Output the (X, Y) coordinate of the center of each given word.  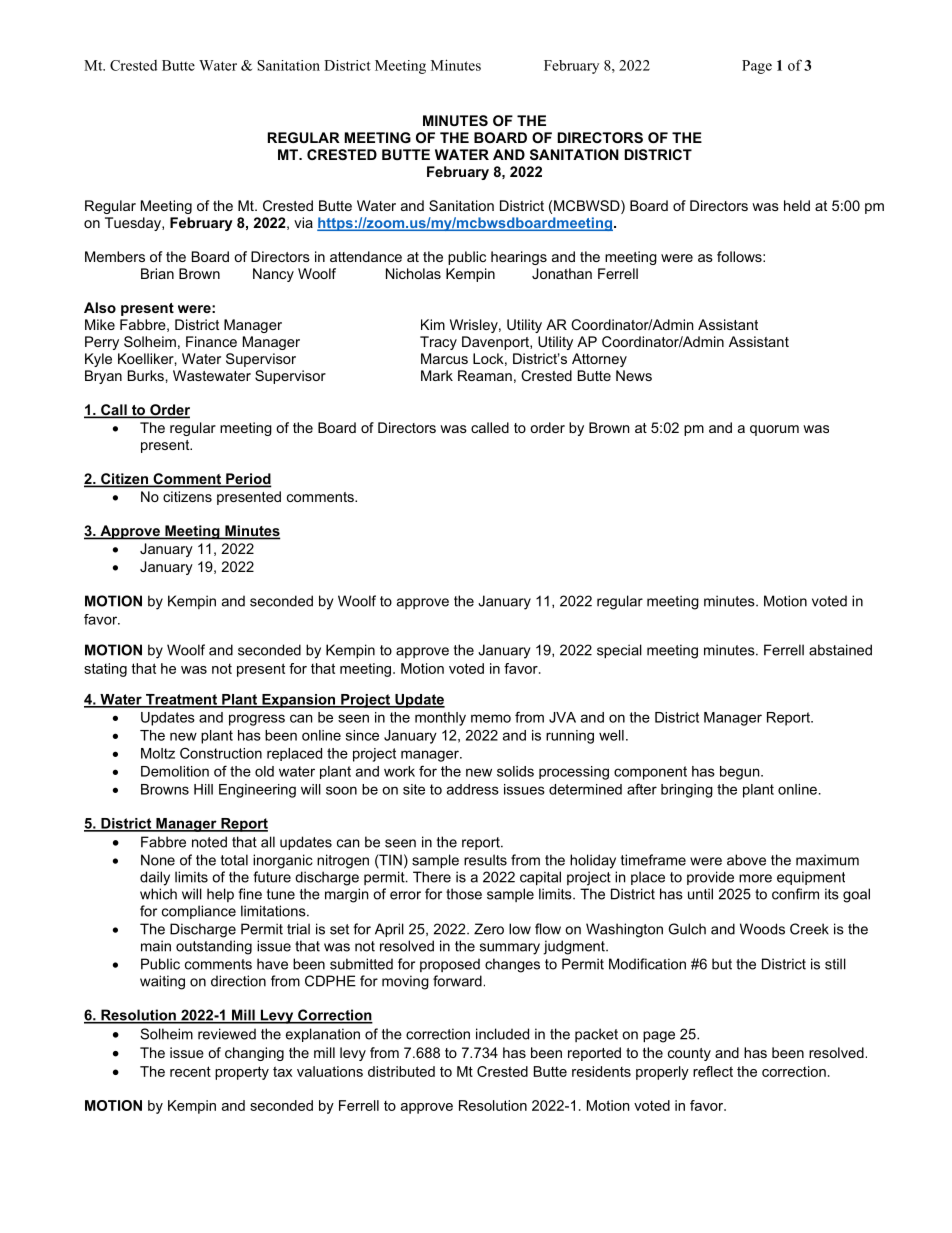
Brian (157, 273)
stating (105, 670)
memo (491, 718)
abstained (840, 650)
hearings (519, 258)
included (502, 1034)
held (797, 205)
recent (190, 1071)
